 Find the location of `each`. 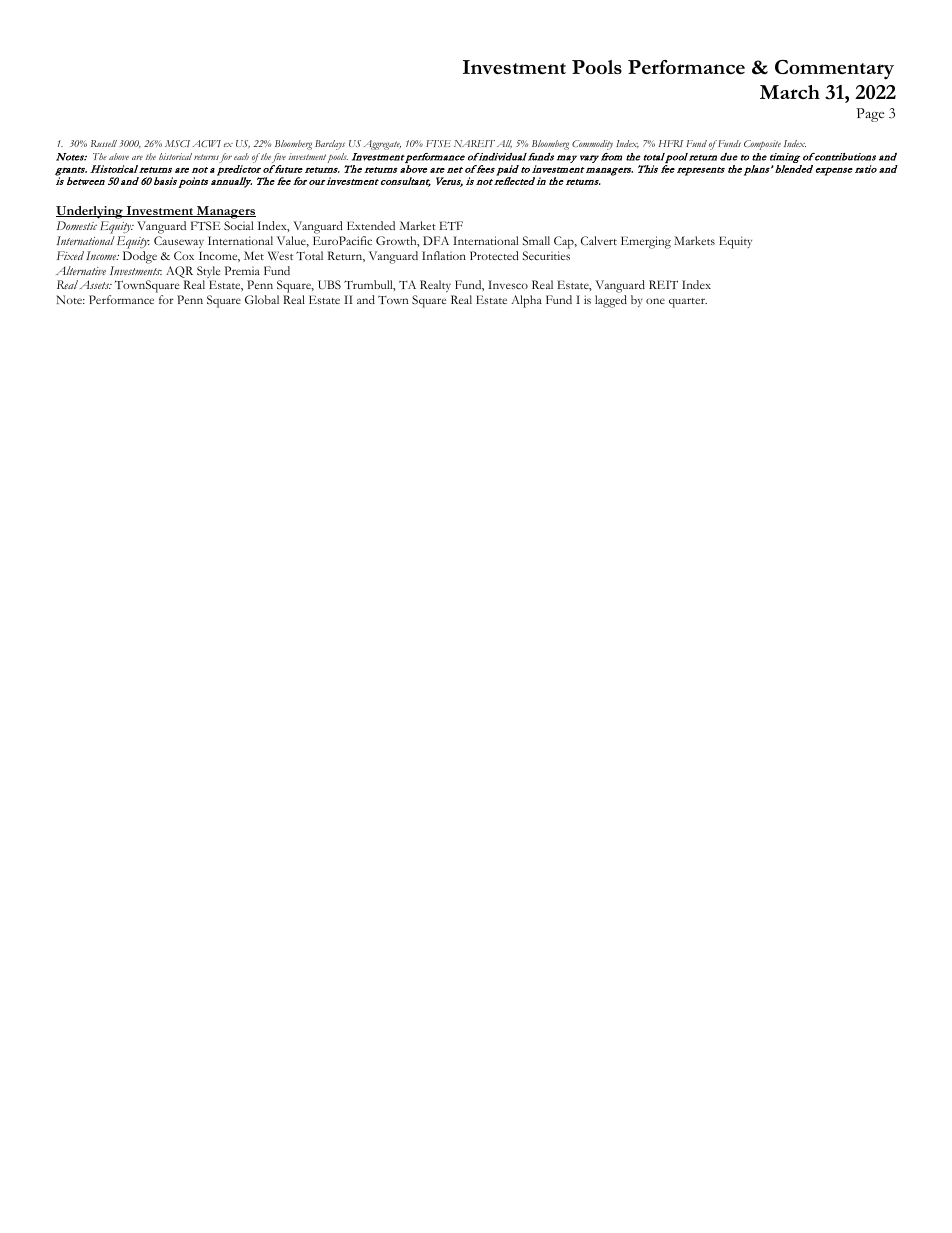

each is located at coordinates (241, 156).
